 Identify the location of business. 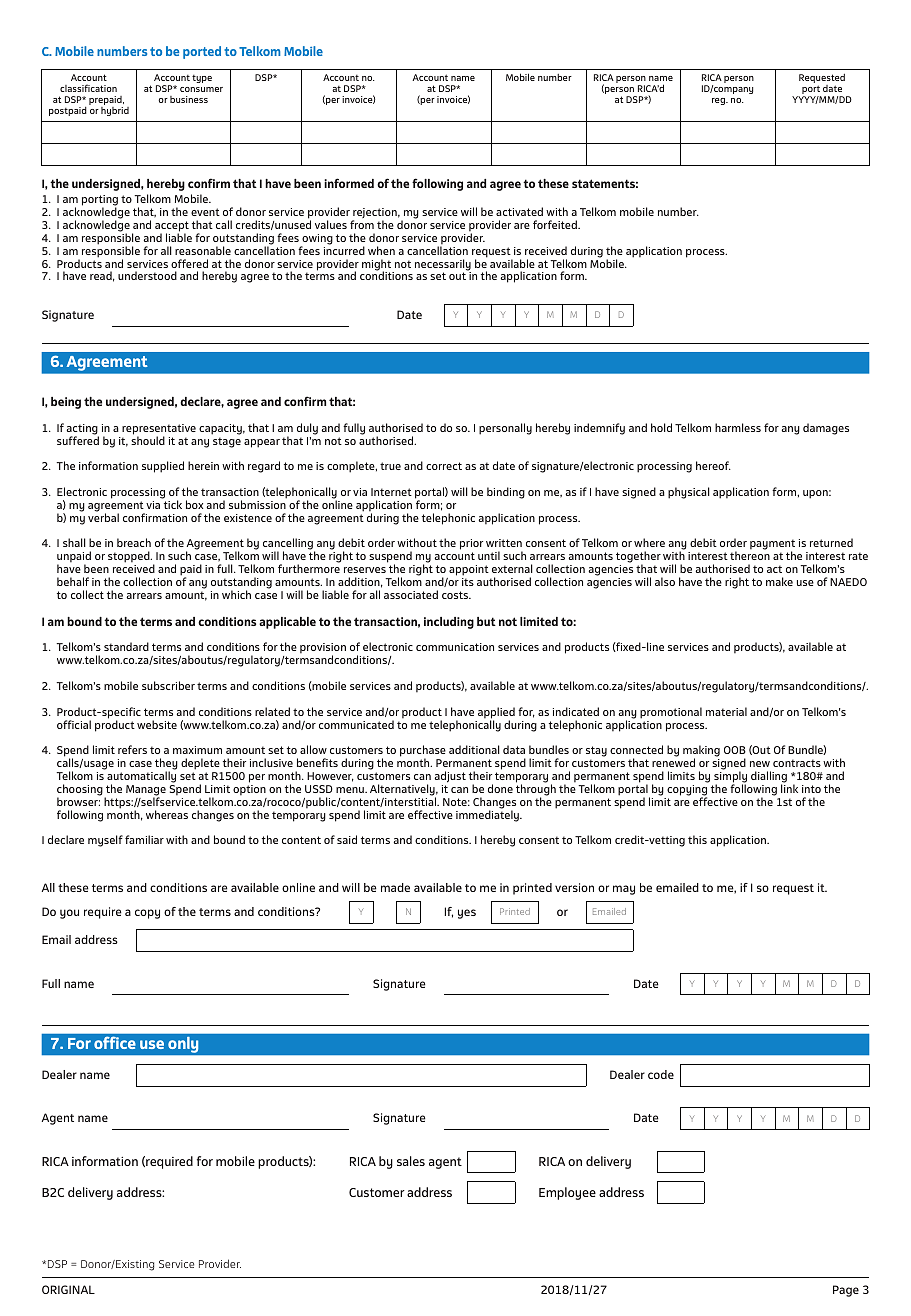
(189, 99).
